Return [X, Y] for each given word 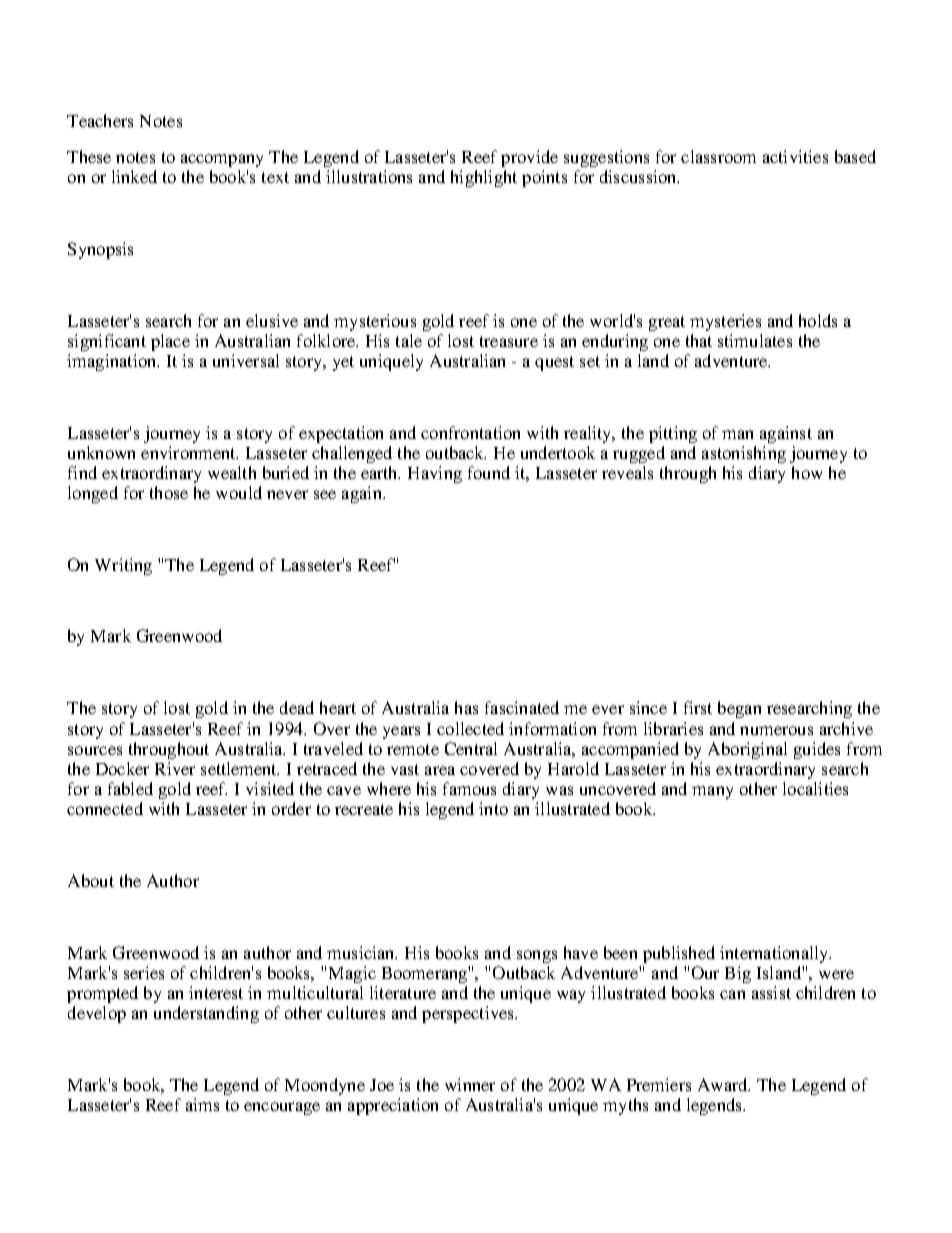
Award [724, 1084]
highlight [484, 178]
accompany [222, 160]
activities [795, 156]
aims [202, 1104]
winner [470, 1084]
